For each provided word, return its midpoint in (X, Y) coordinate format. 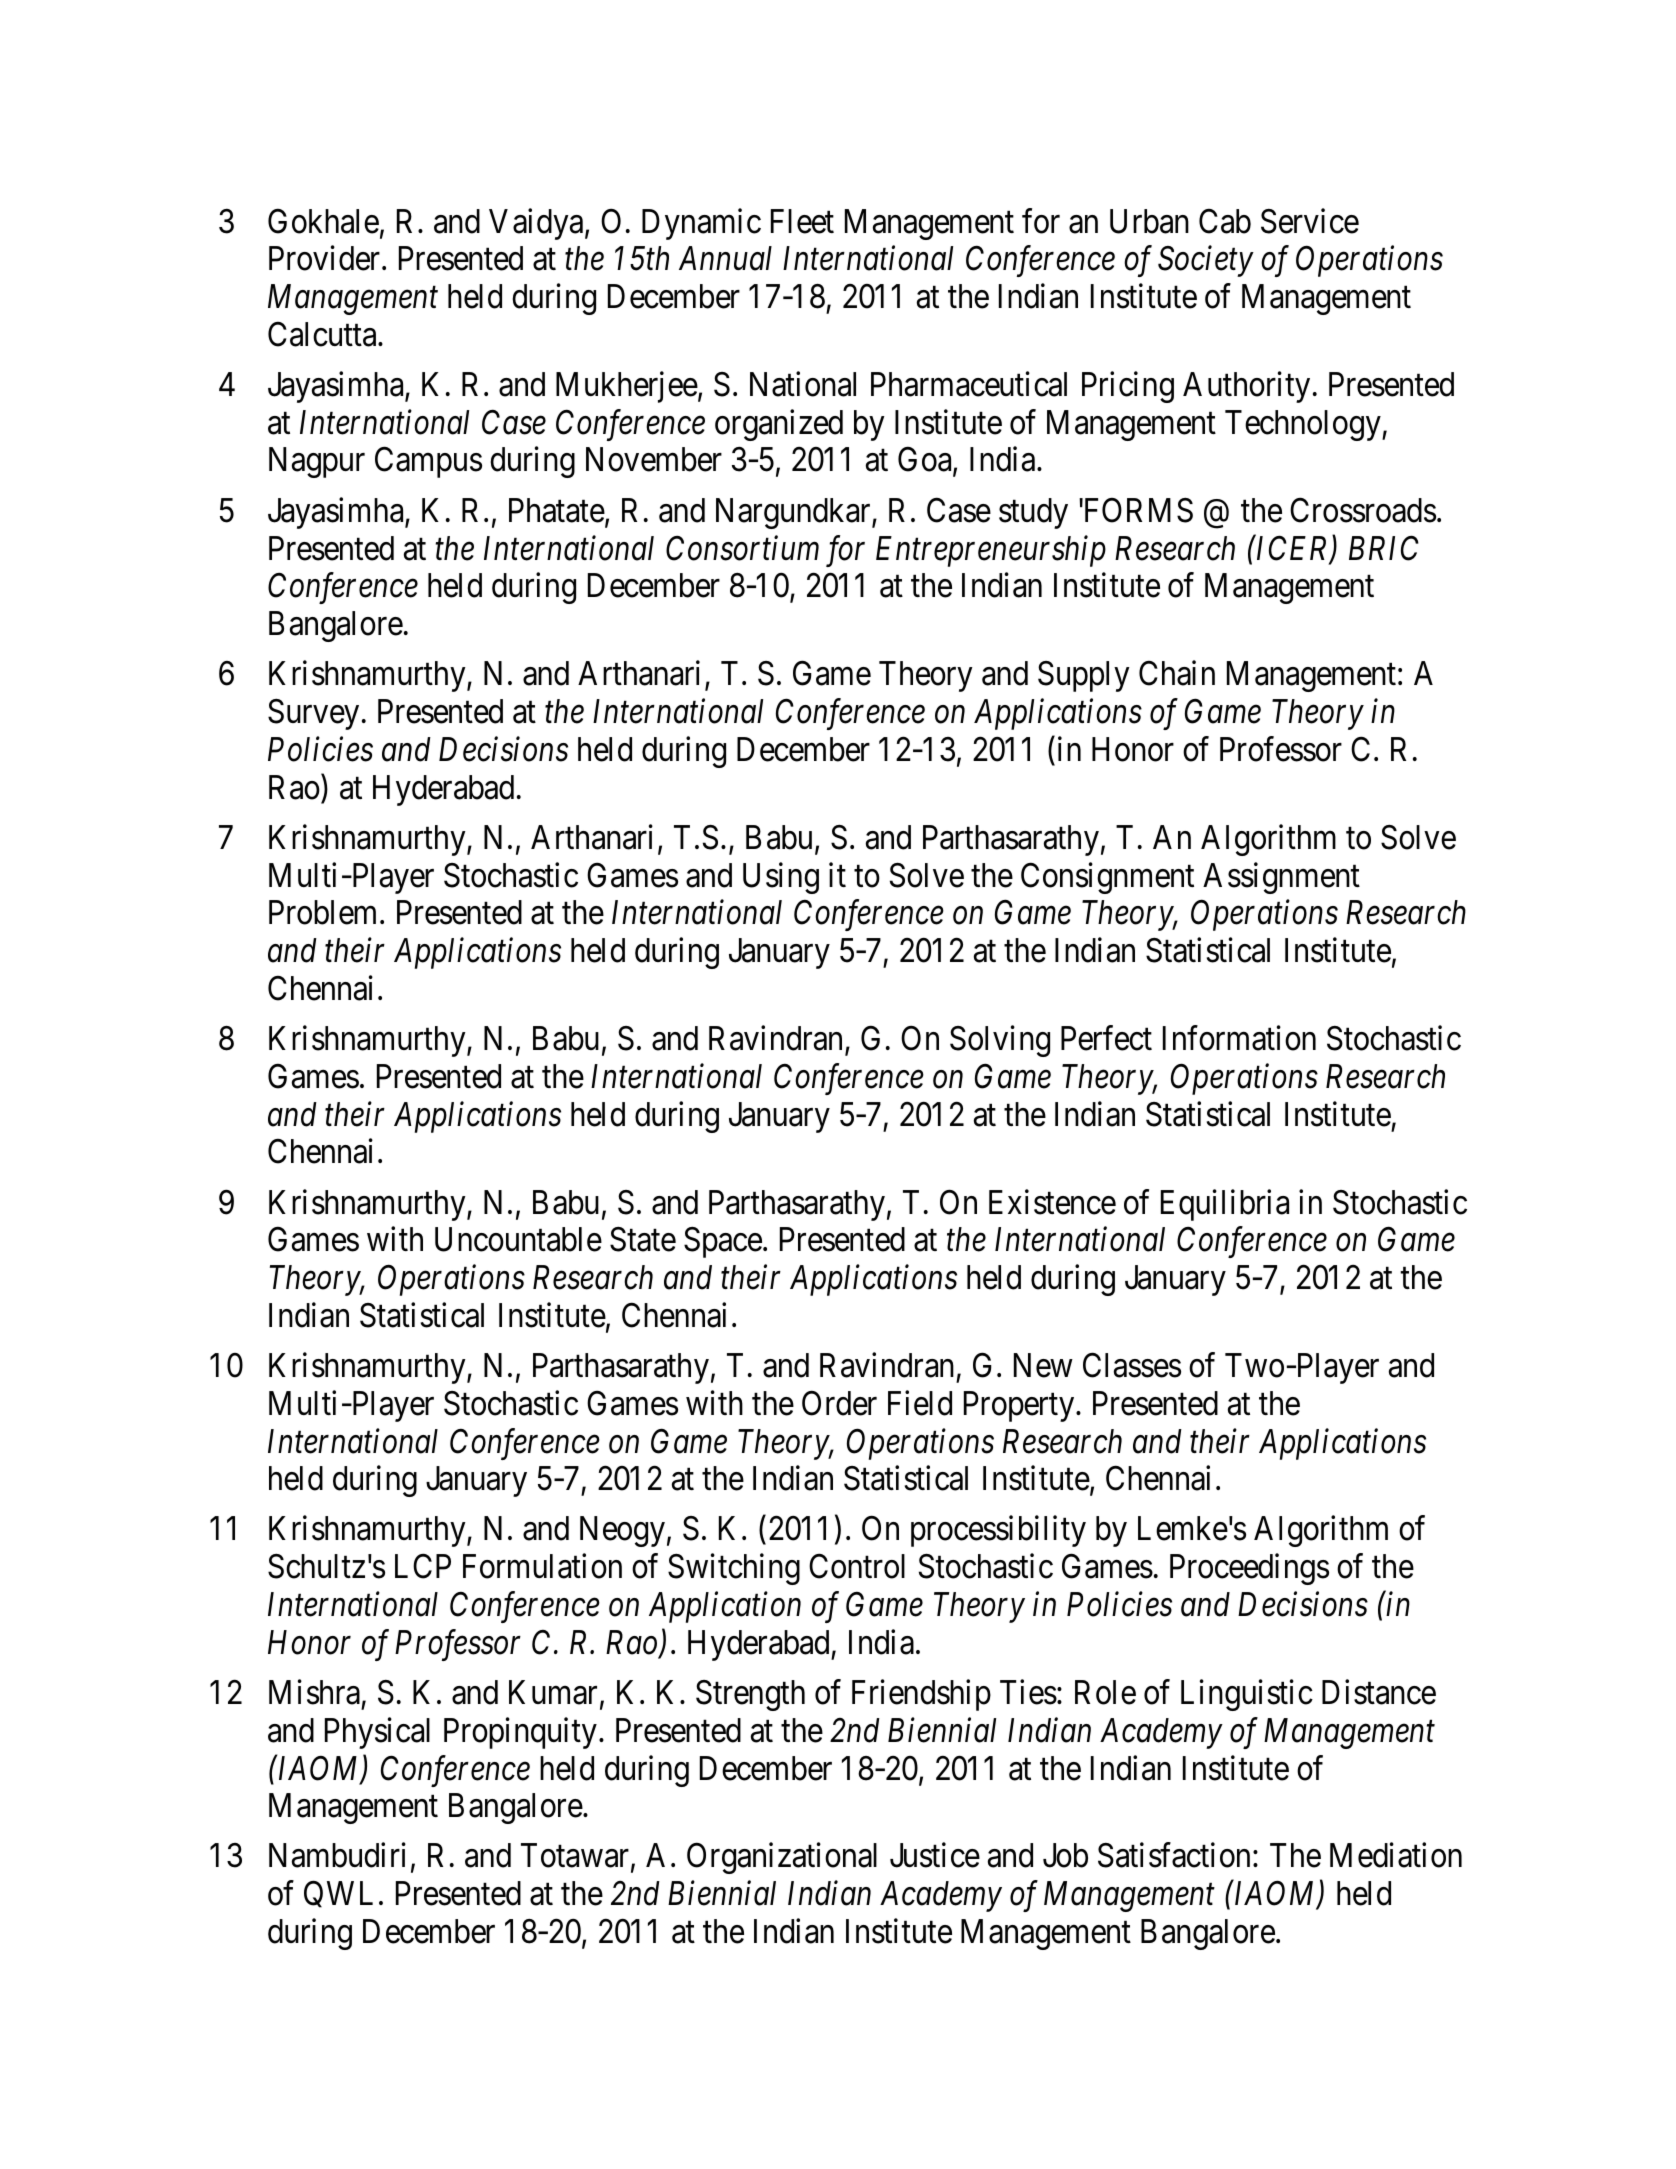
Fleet (802, 221)
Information (1239, 1038)
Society (1206, 261)
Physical (377, 1733)
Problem (325, 912)
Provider (326, 258)
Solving (1000, 1041)
